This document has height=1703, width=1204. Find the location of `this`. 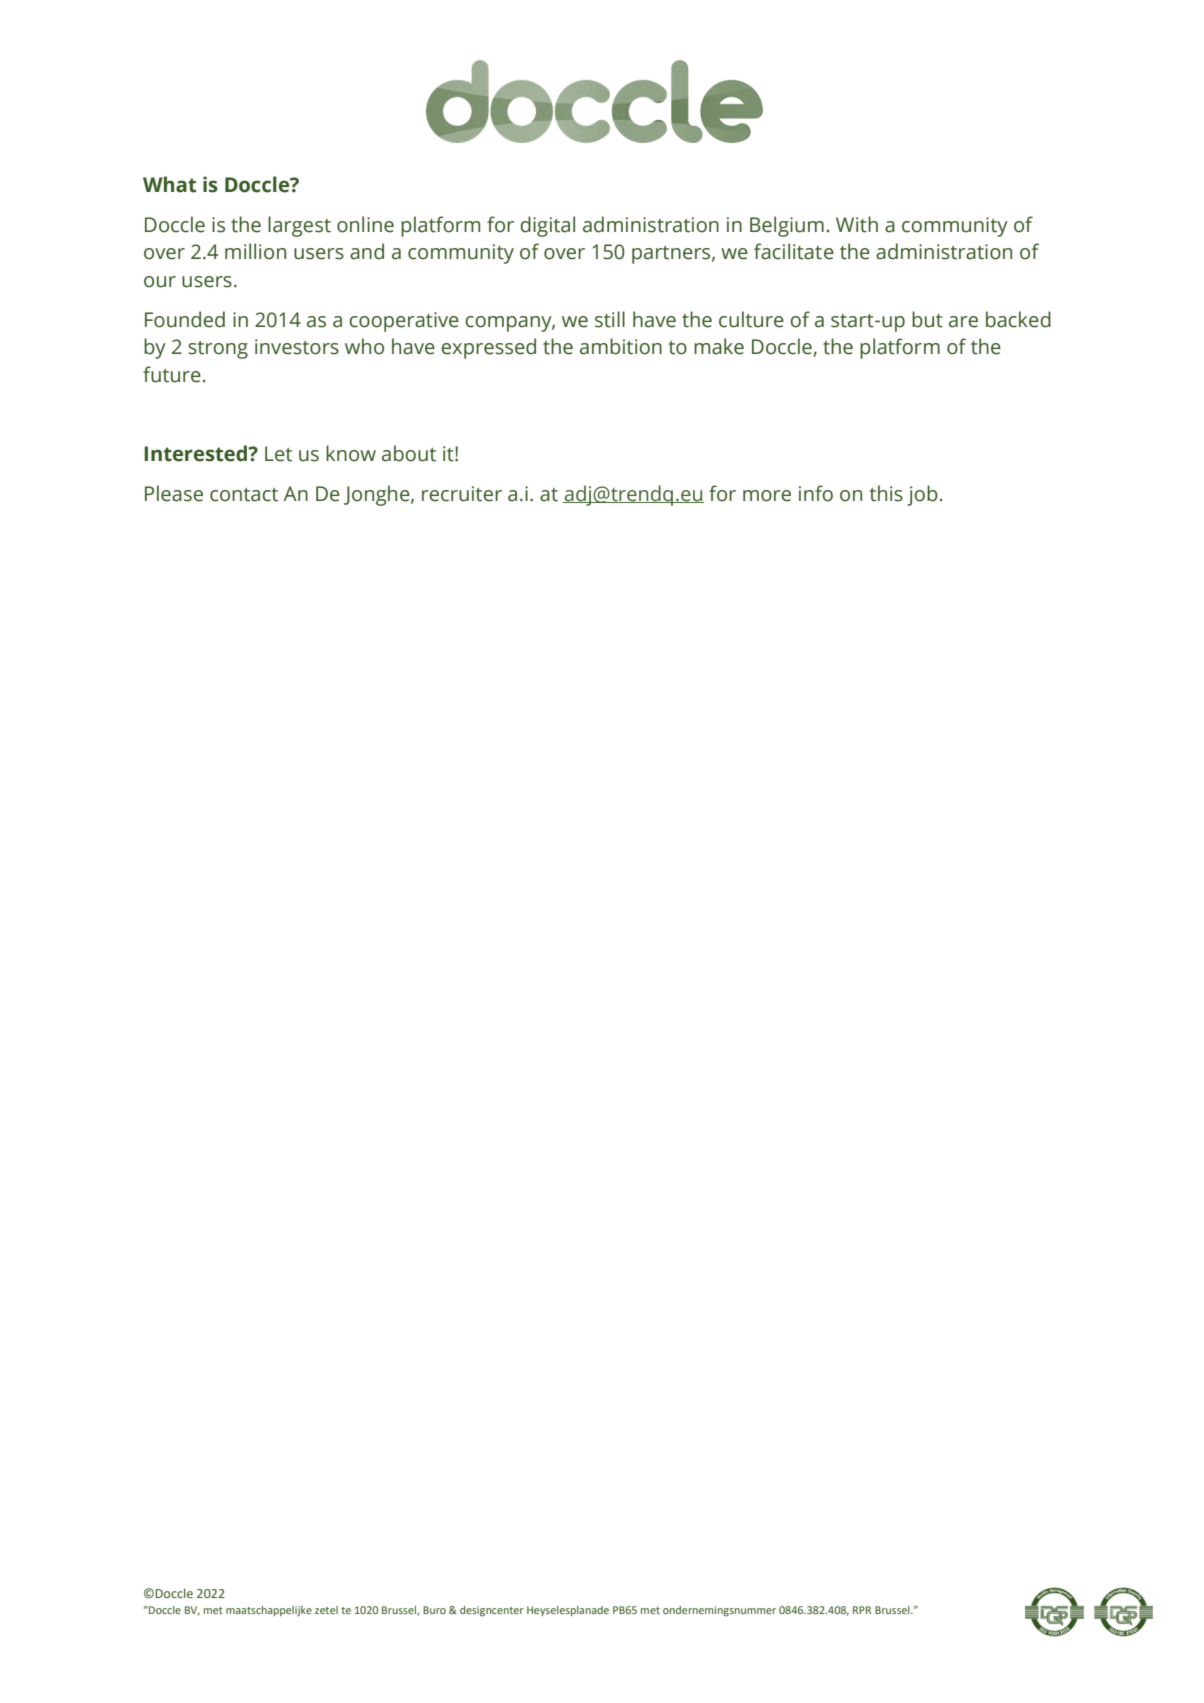

this is located at coordinates (886, 493).
